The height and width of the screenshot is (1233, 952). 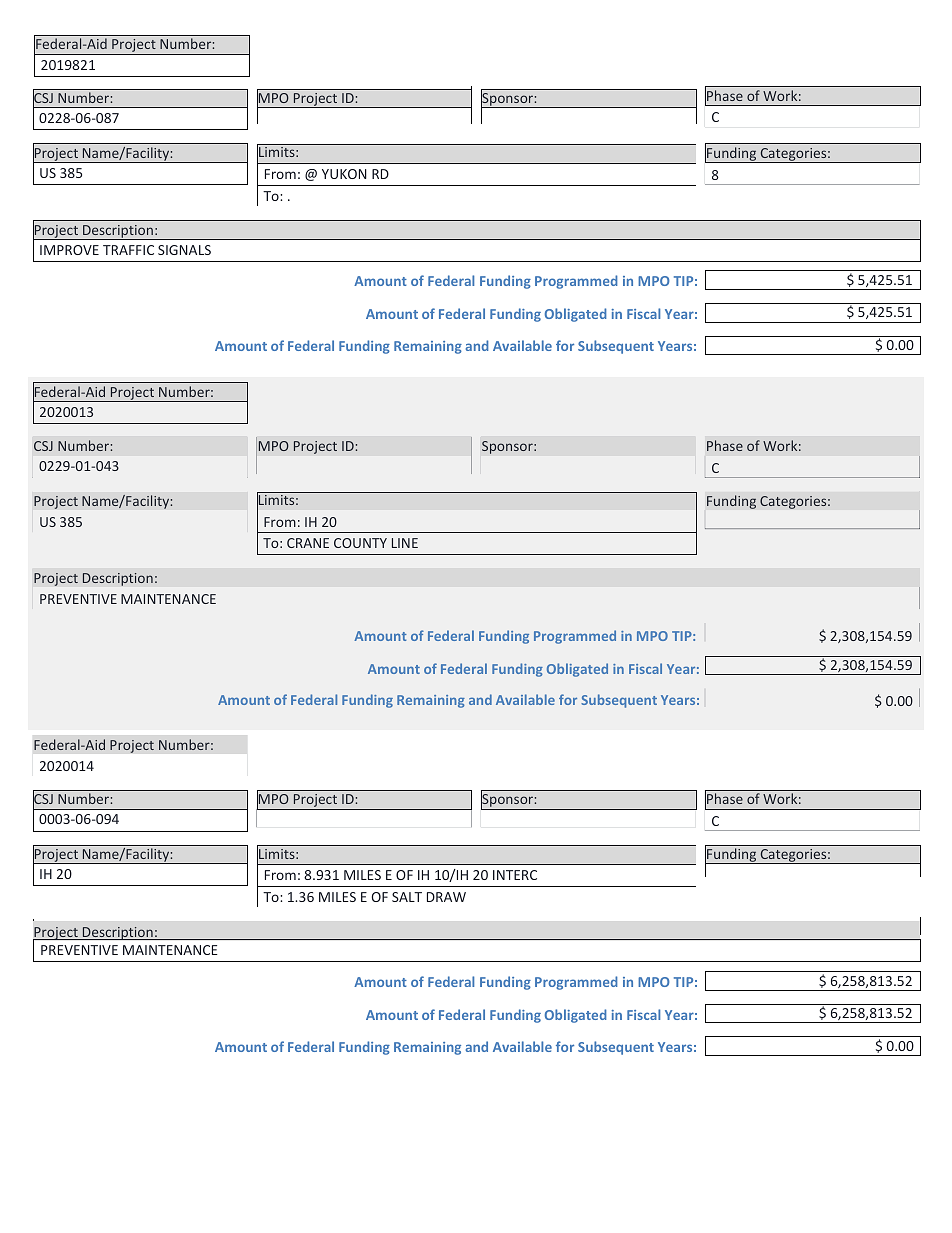 I want to click on DRAW, so click(x=446, y=897).
